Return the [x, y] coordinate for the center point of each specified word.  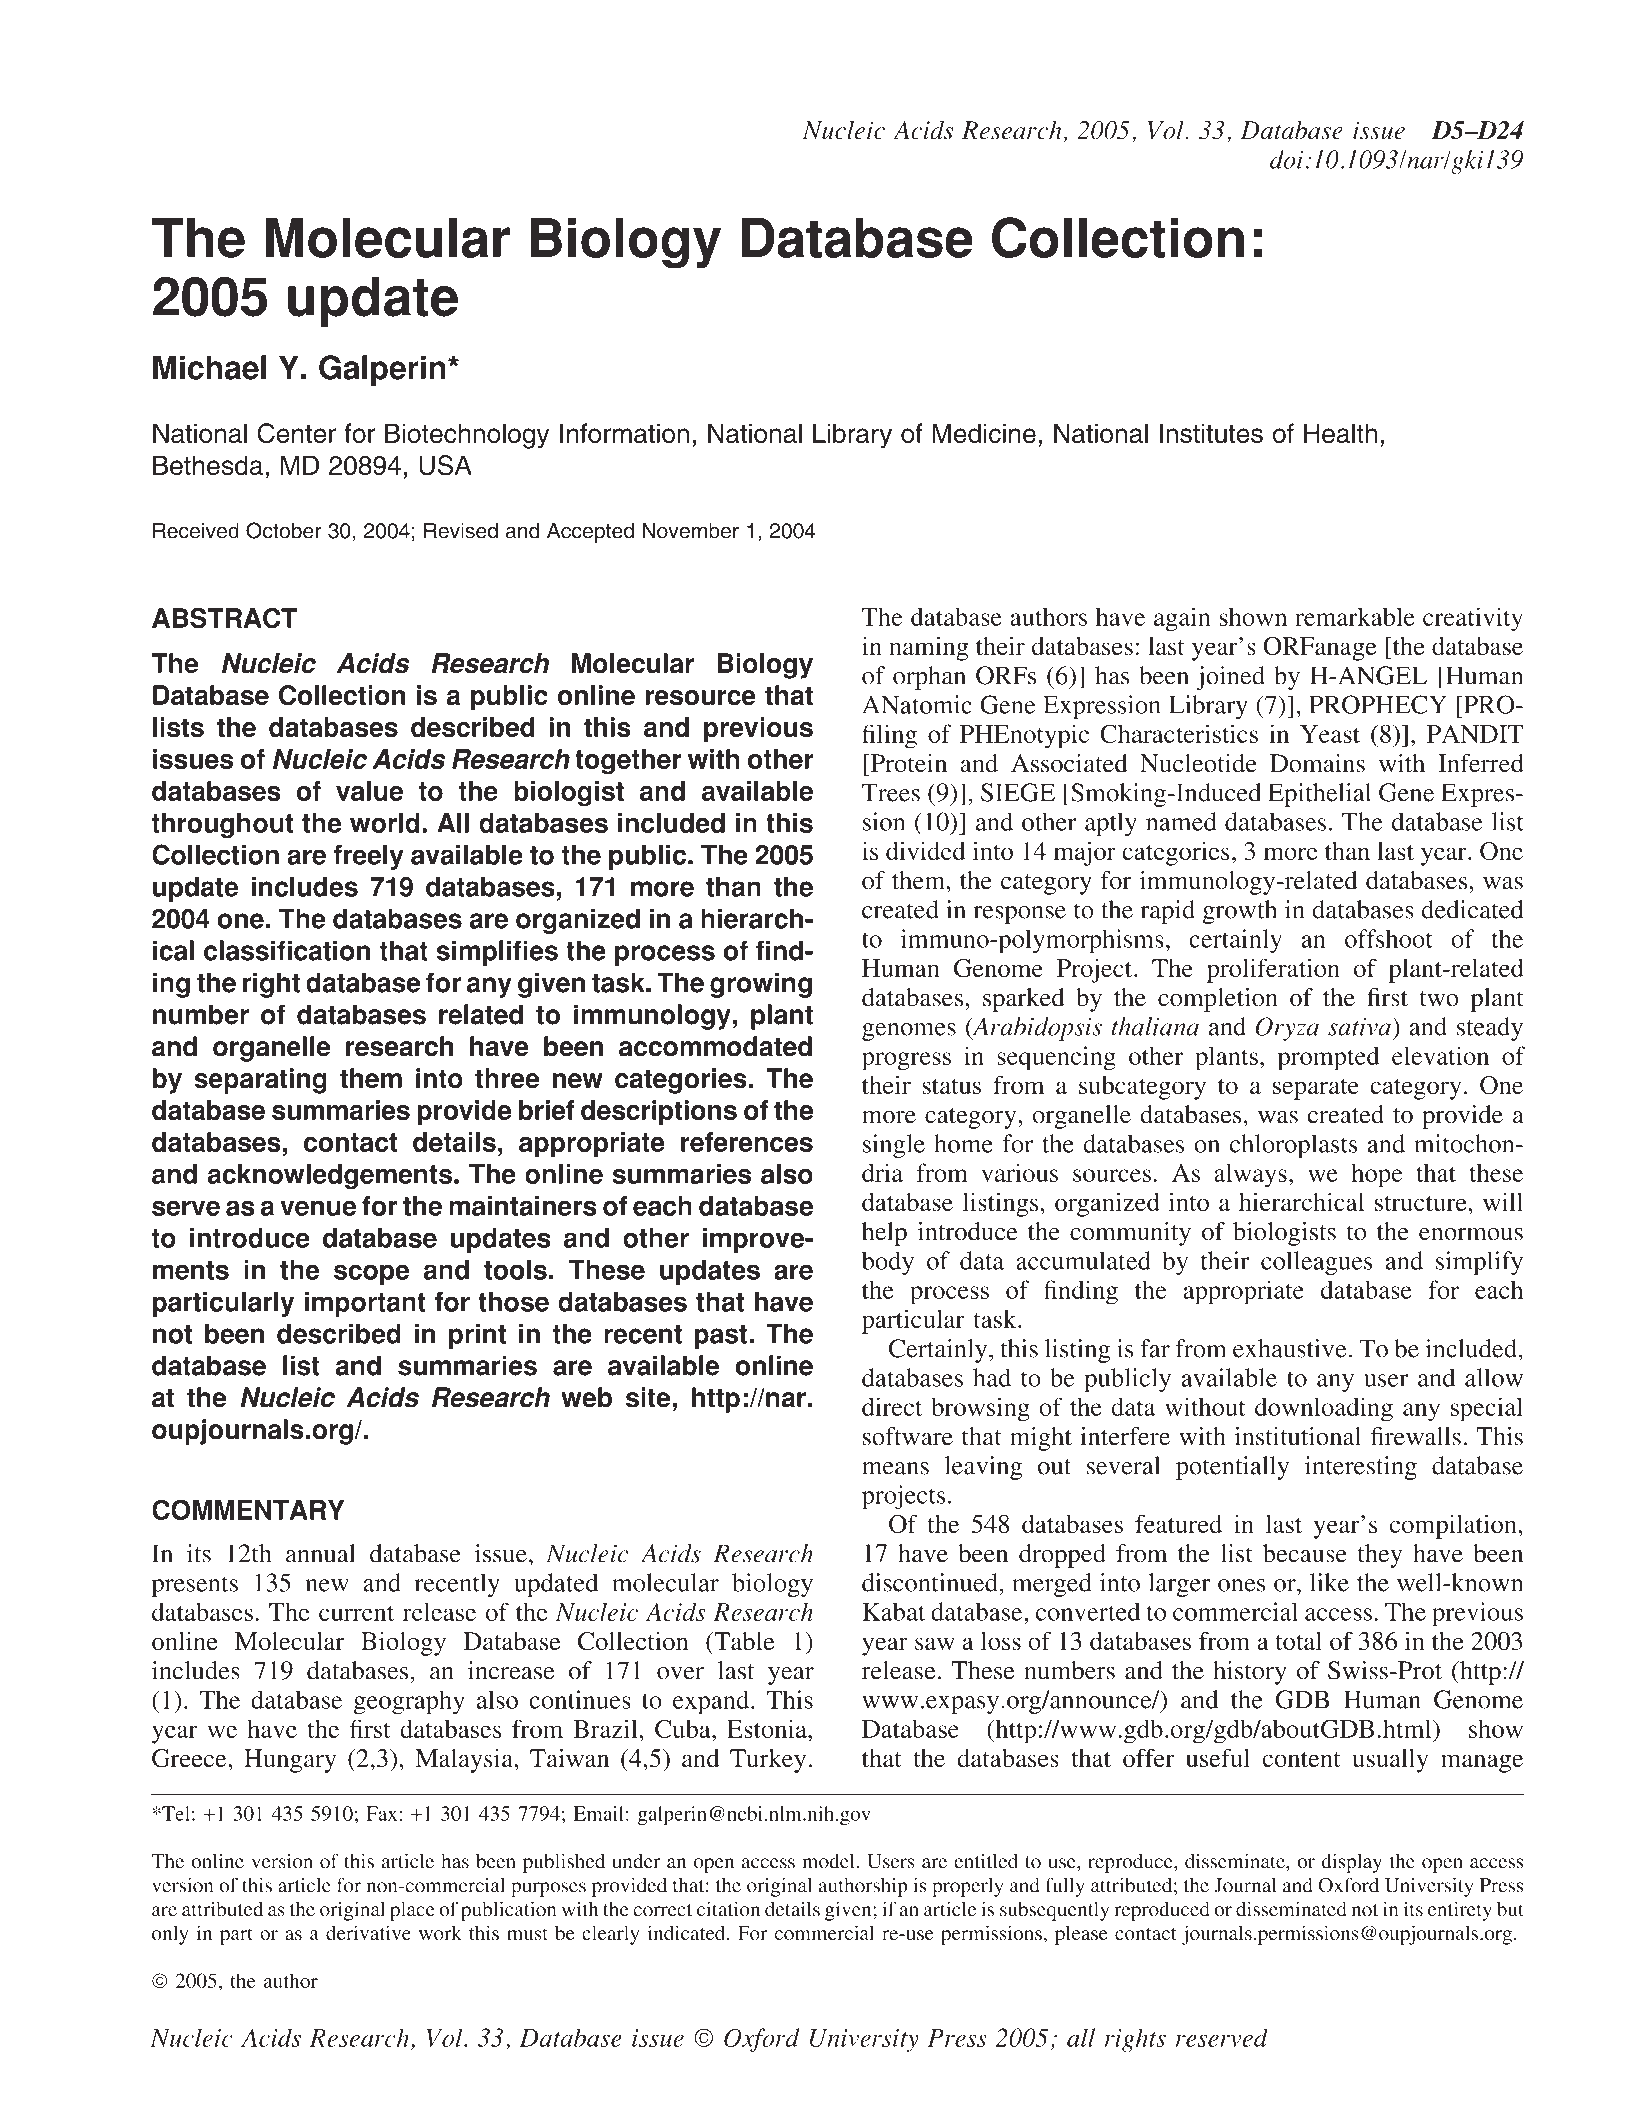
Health [1340, 433]
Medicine [984, 433]
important [365, 1304]
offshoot [1389, 938]
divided [926, 850]
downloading [1324, 1409]
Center [296, 433]
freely [368, 857]
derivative [368, 1932]
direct [892, 1406]
